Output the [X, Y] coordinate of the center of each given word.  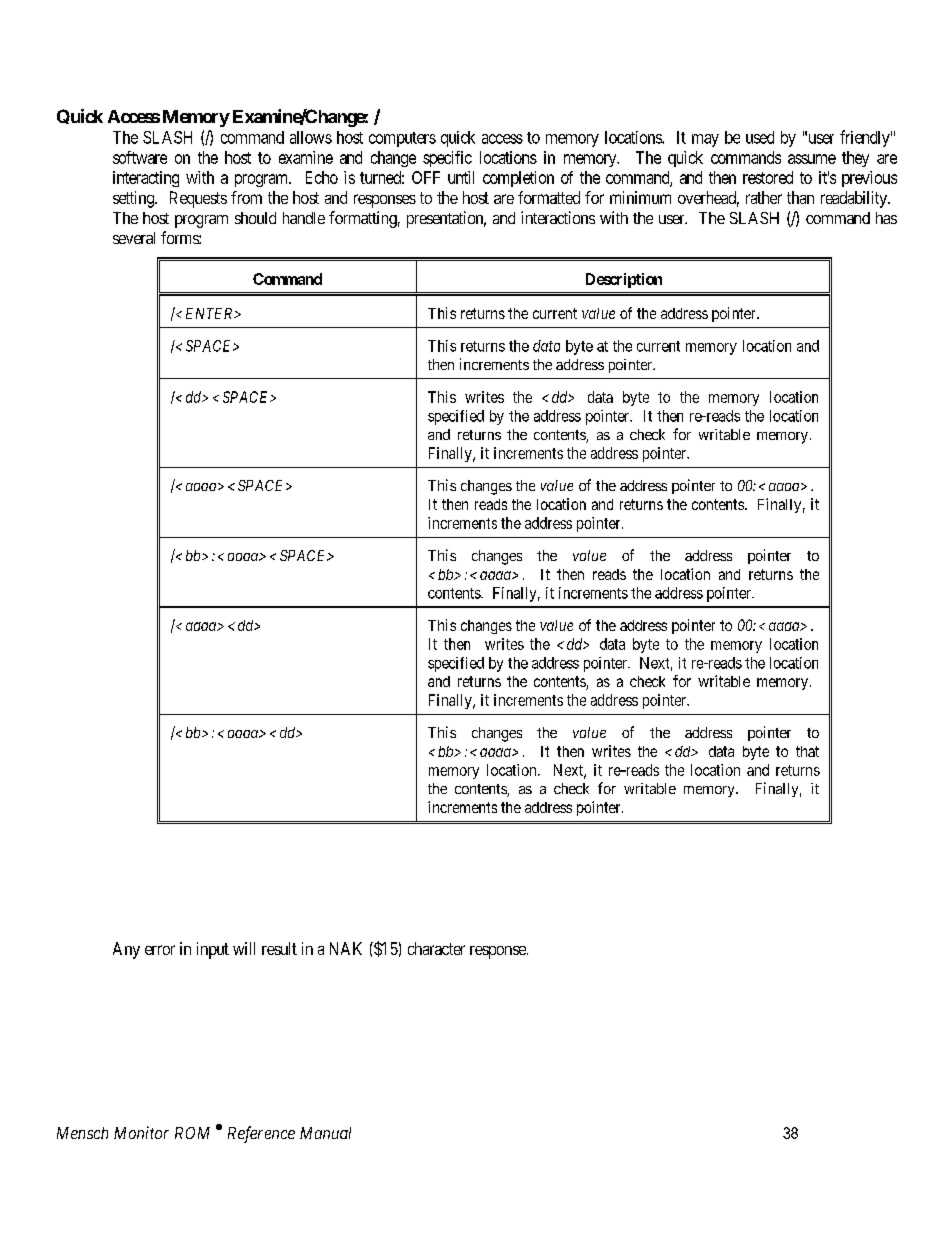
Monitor [141, 1132]
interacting [146, 179]
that [807, 751]
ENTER [210, 313]
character [436, 948]
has [886, 218]
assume [812, 159]
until [461, 177]
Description [624, 280]
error [160, 950]
